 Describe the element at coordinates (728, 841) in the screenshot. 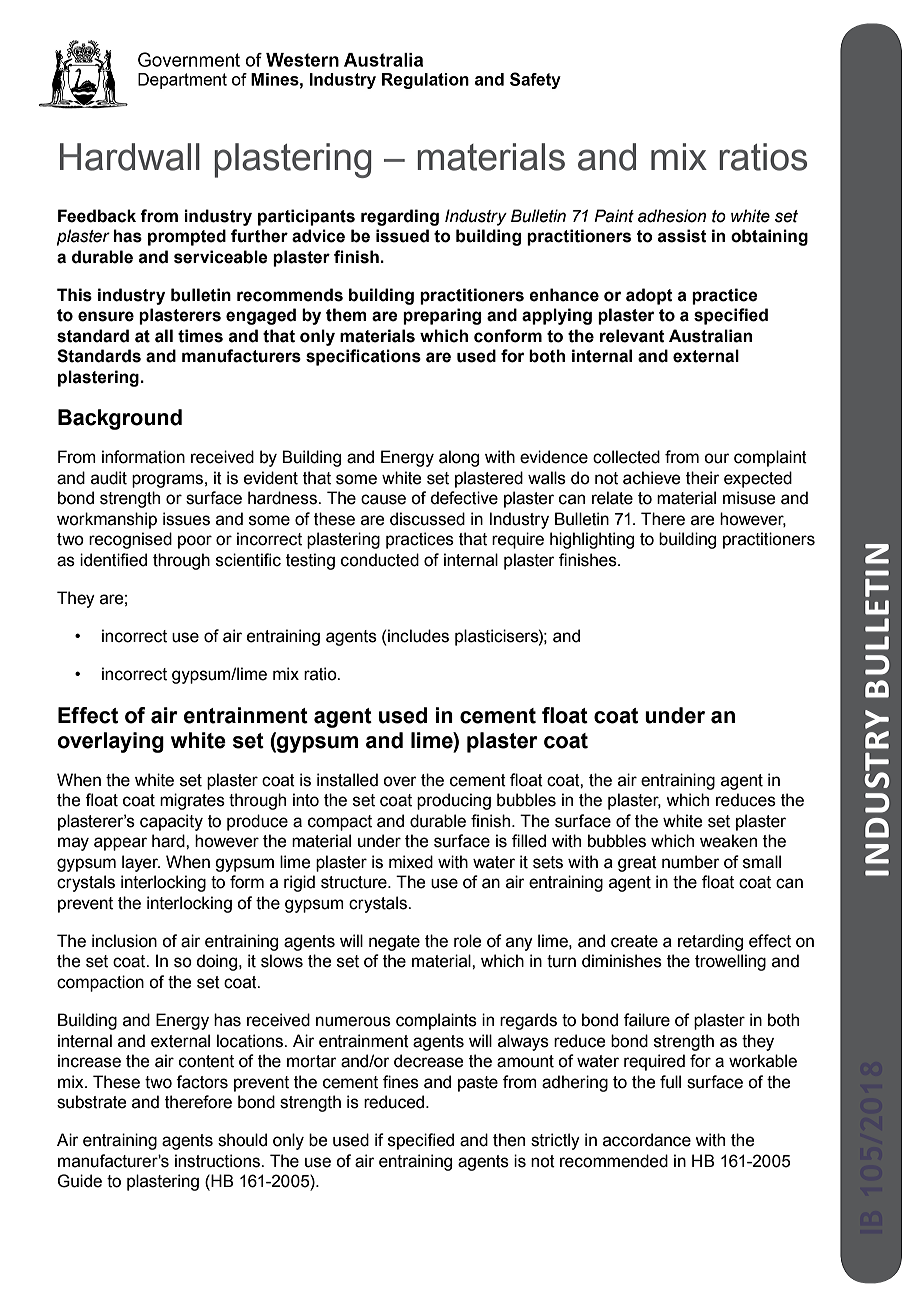

I see `weaken` at that location.
